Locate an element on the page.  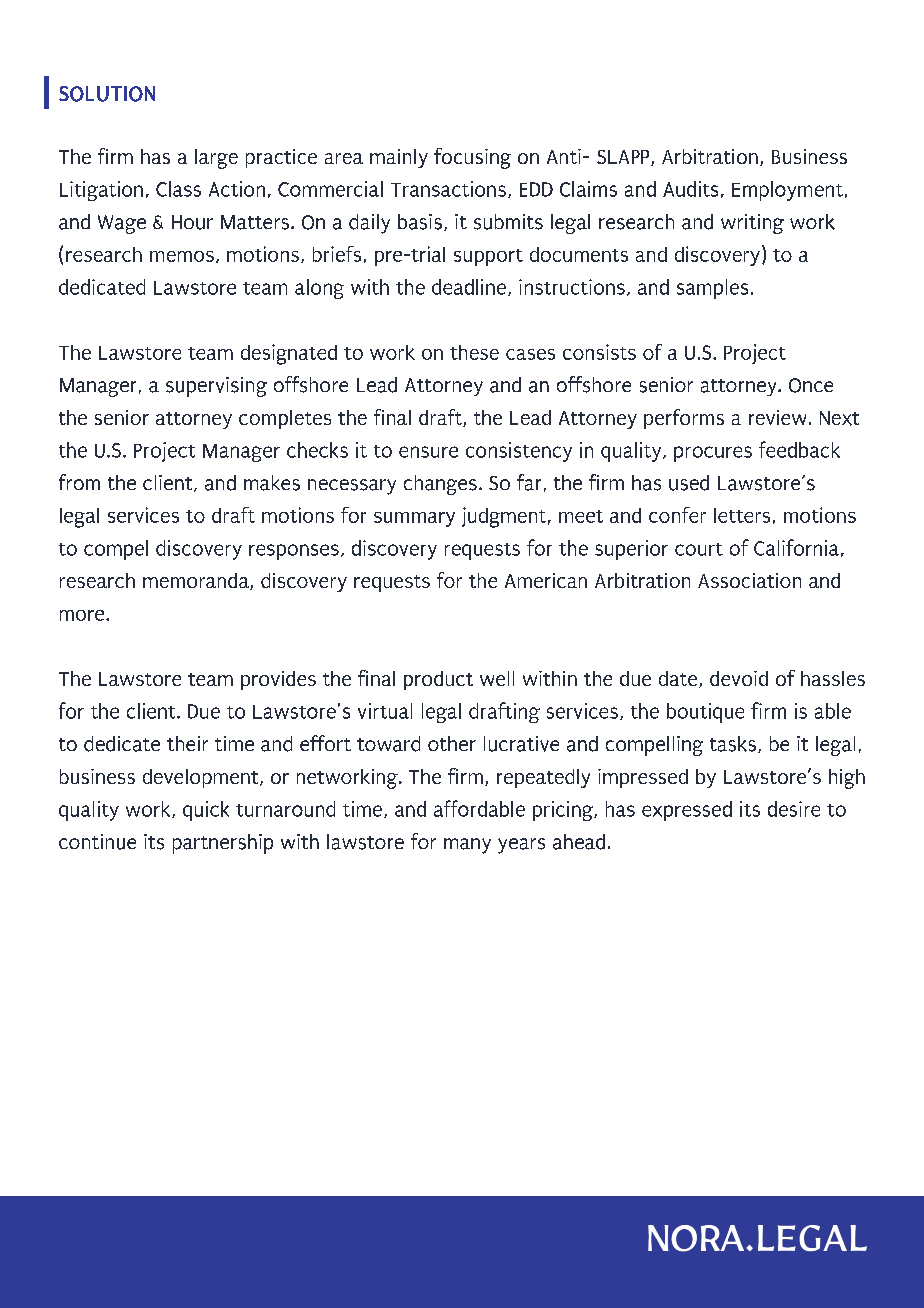
memos is located at coordinates (182, 256).
